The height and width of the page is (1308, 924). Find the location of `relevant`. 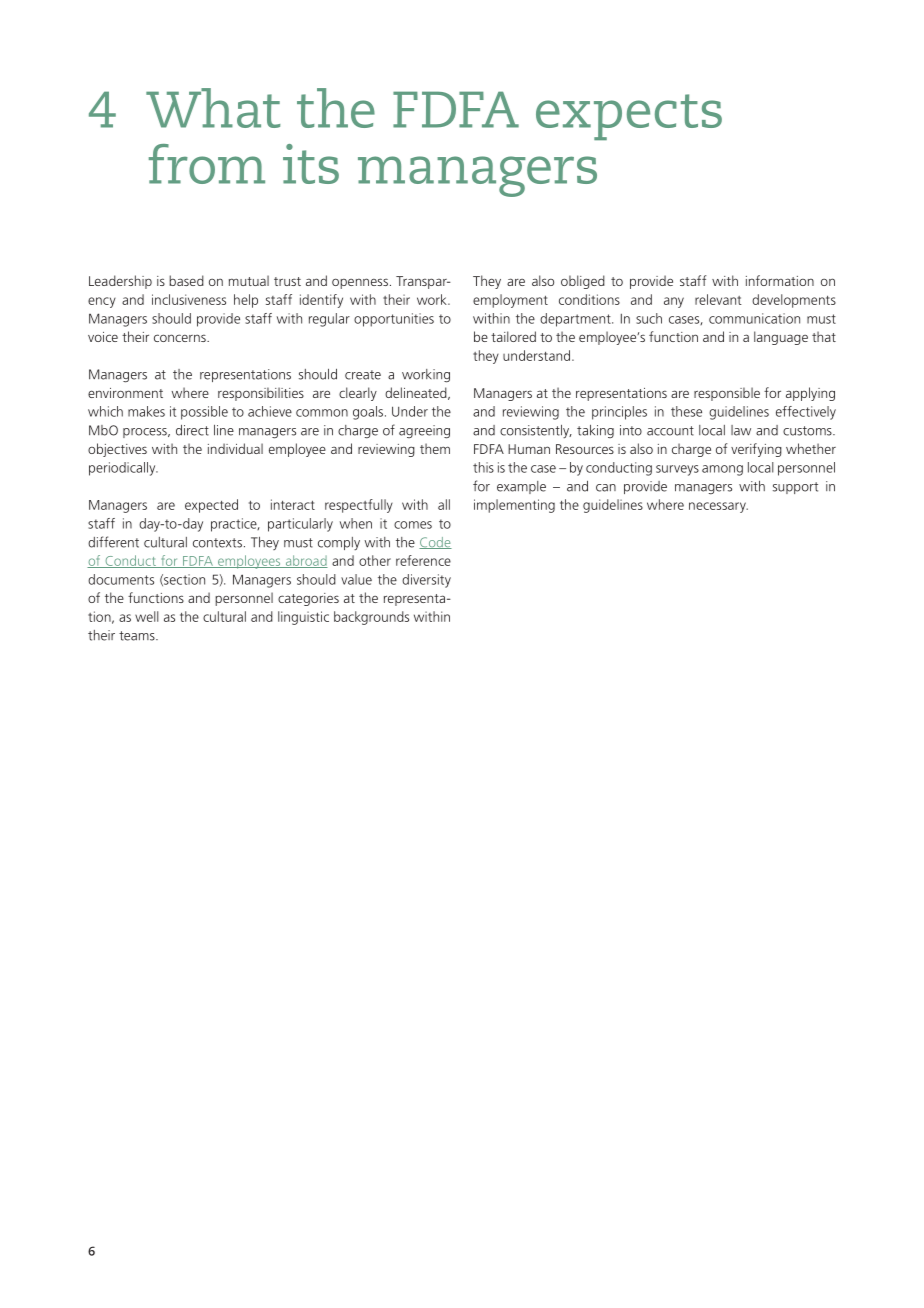

relevant is located at coordinates (718, 299).
